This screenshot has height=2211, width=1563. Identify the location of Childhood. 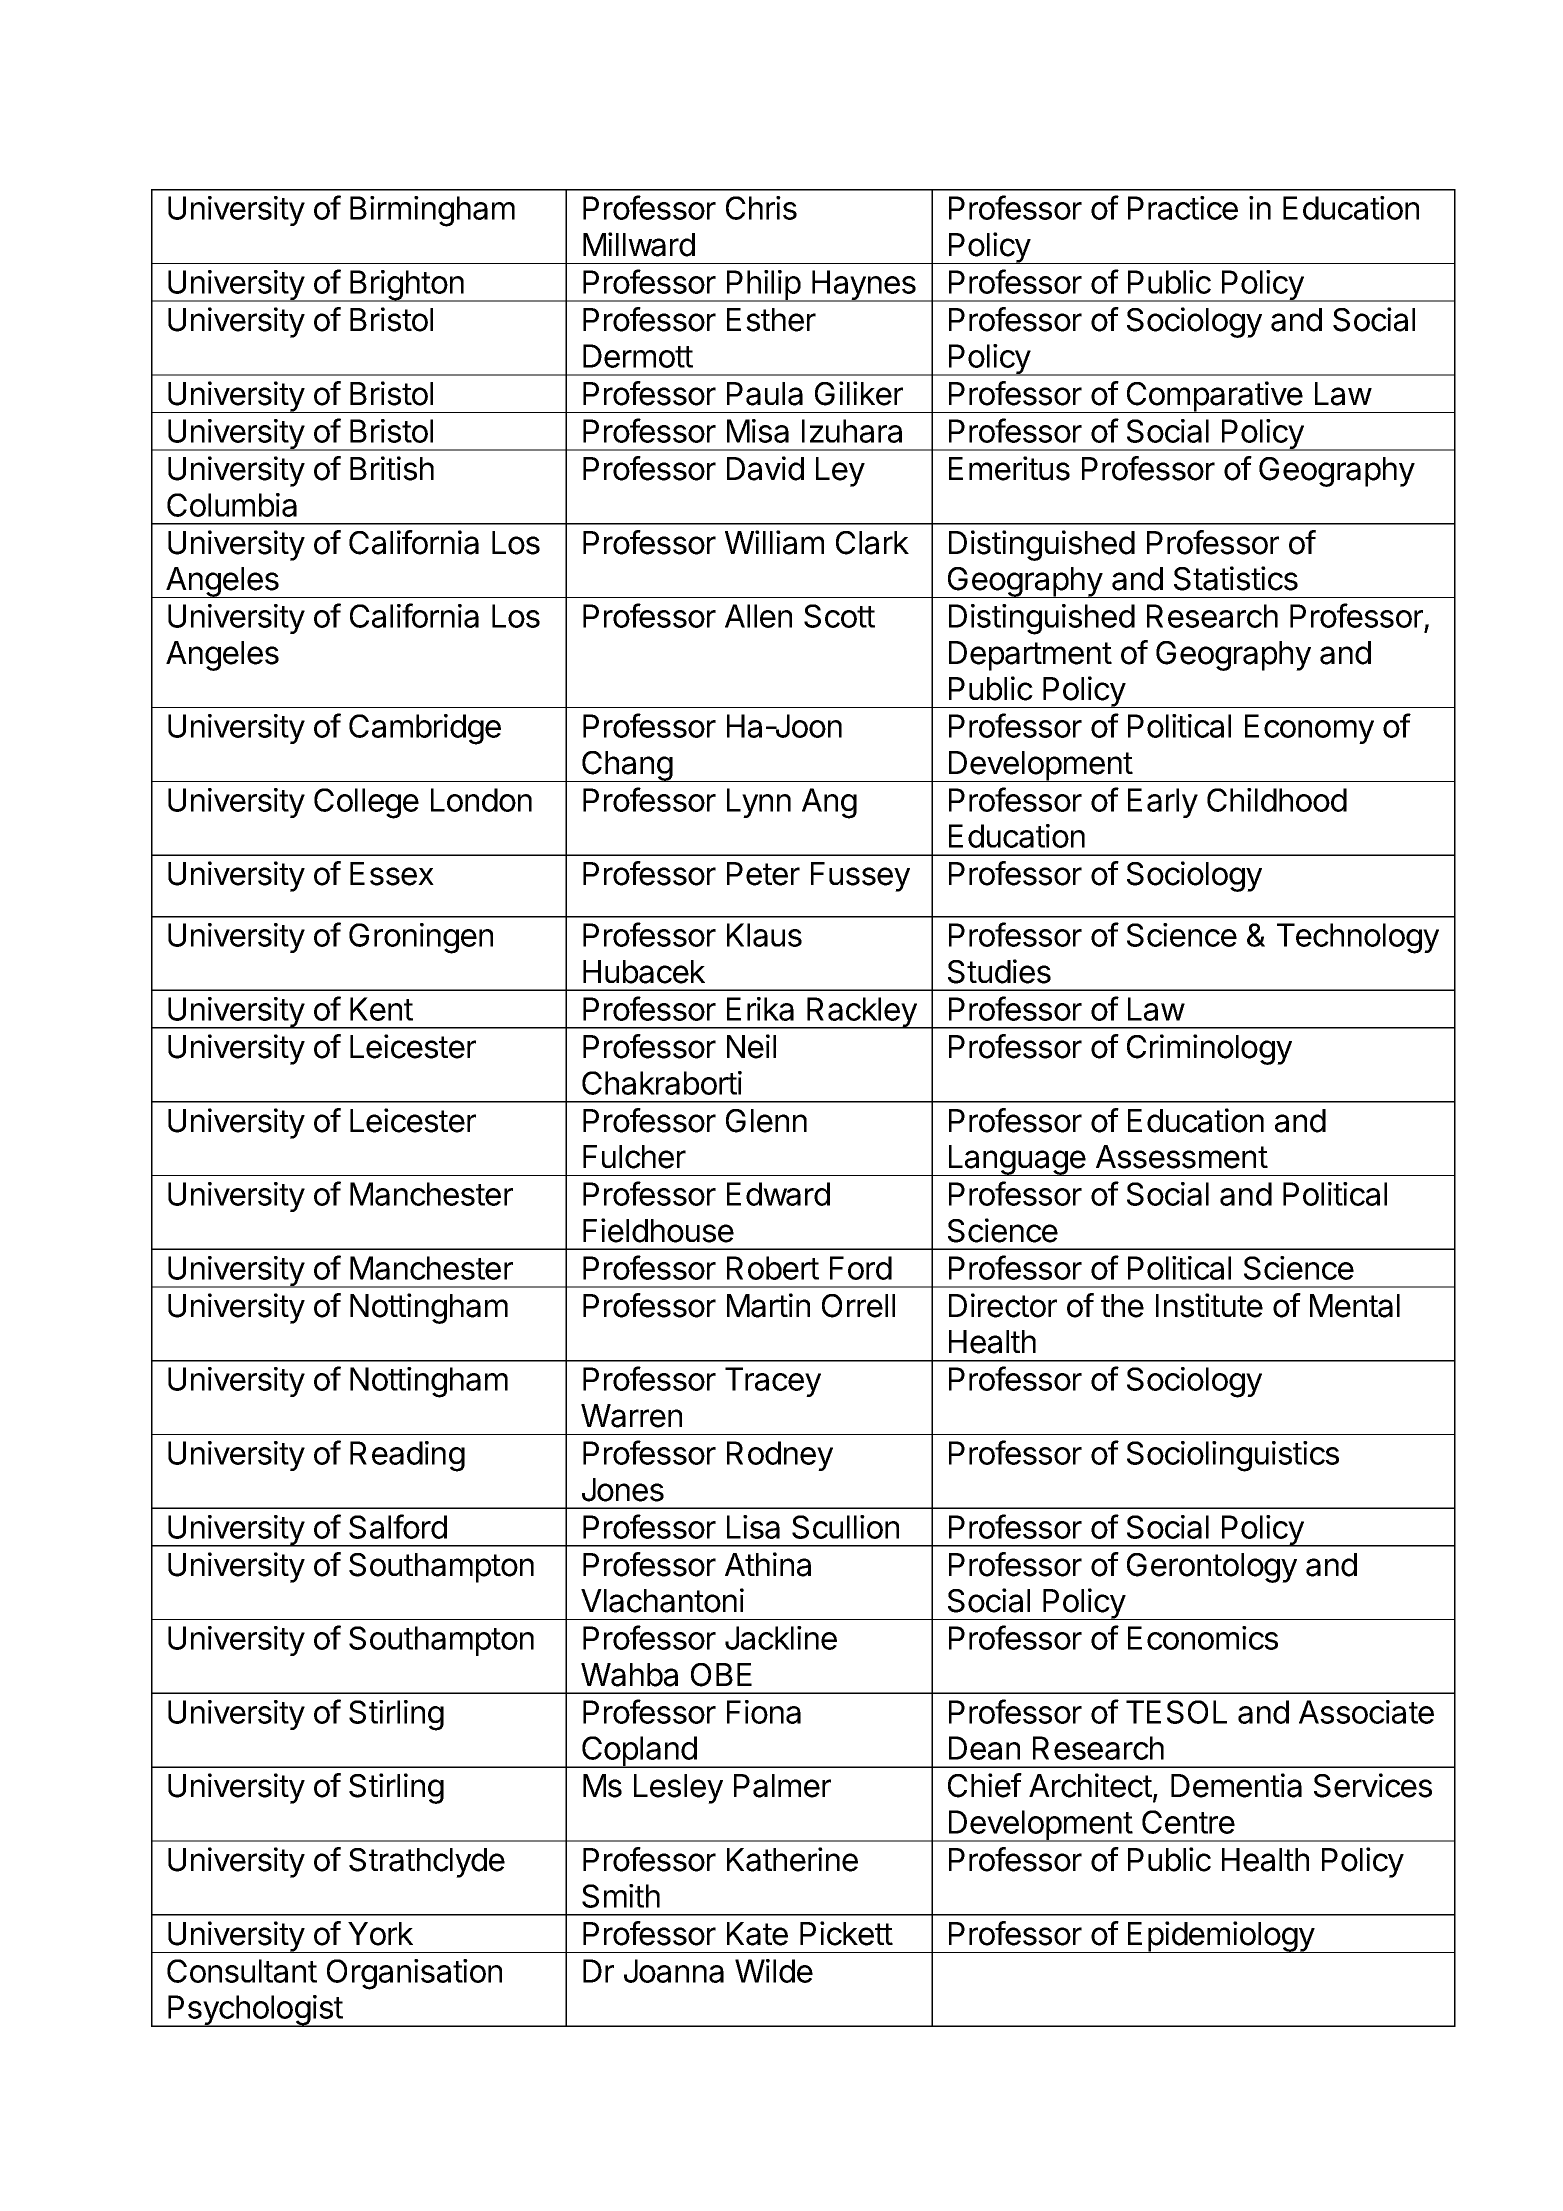
(1277, 800).
